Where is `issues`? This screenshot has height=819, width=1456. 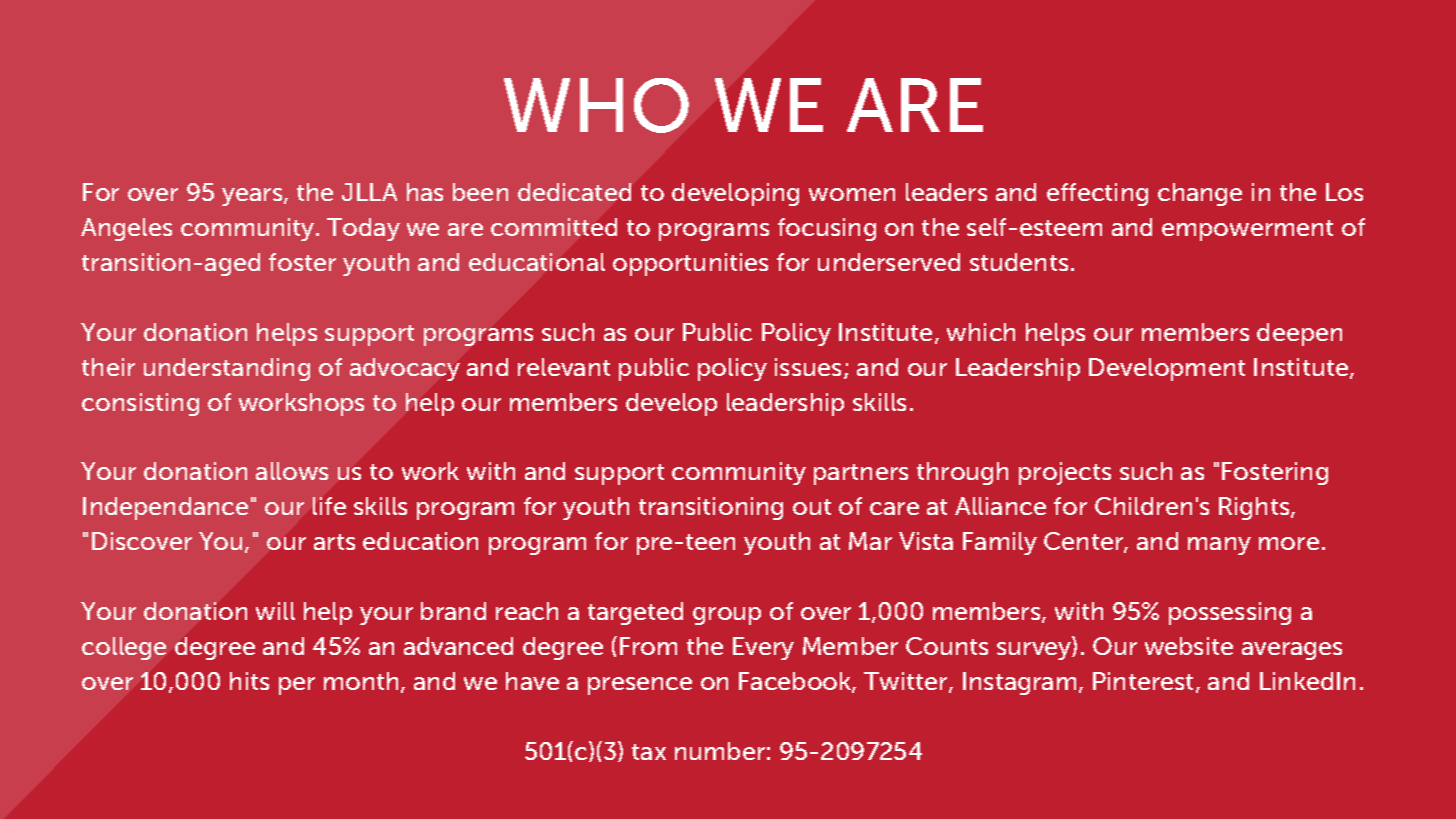
issues is located at coordinates (810, 368).
